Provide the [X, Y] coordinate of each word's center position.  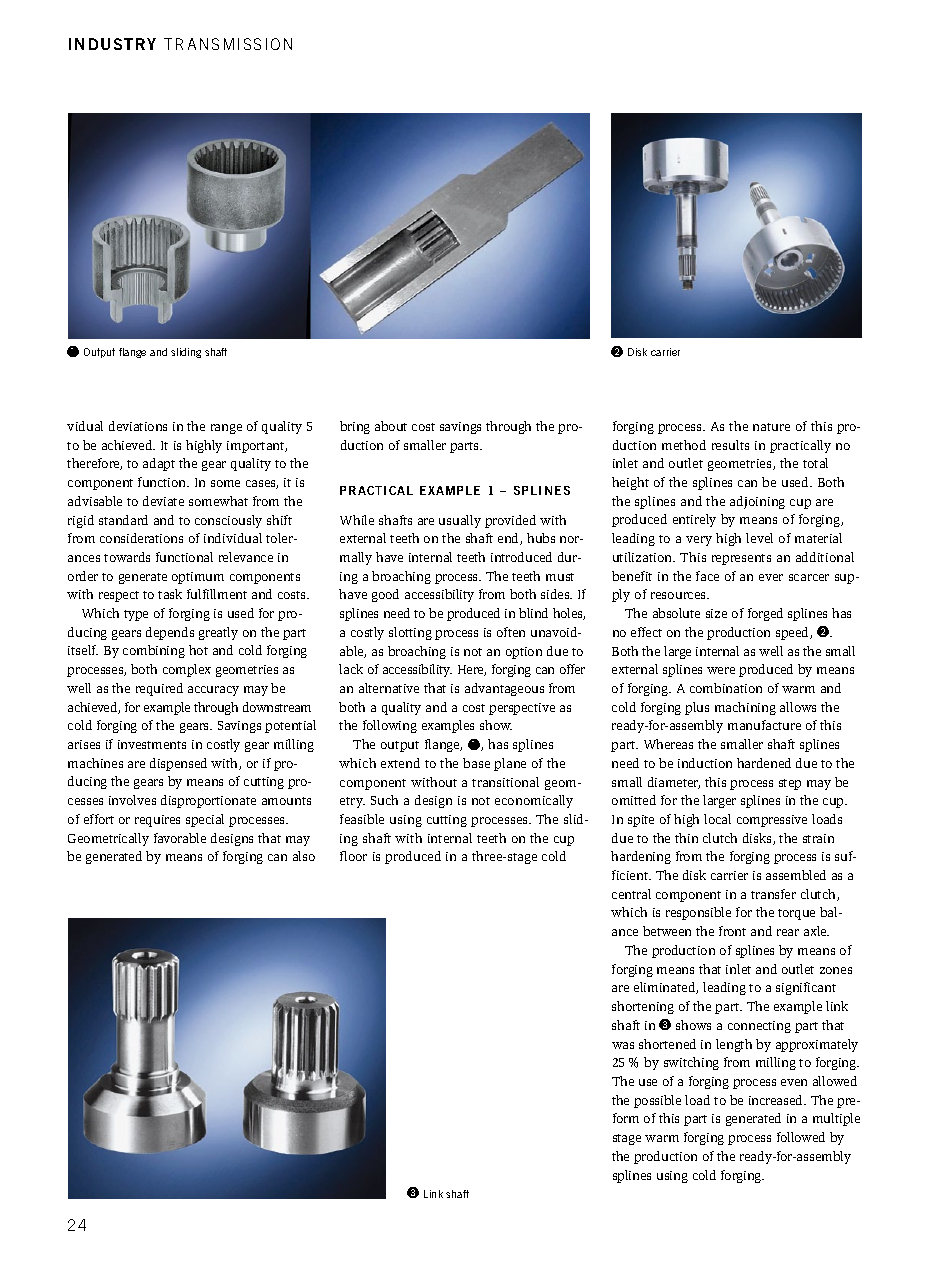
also [304, 856]
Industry [112, 44]
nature [771, 427]
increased [777, 1100]
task [170, 594]
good [385, 595]
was [623, 1045]
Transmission [228, 44]
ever [771, 577]
